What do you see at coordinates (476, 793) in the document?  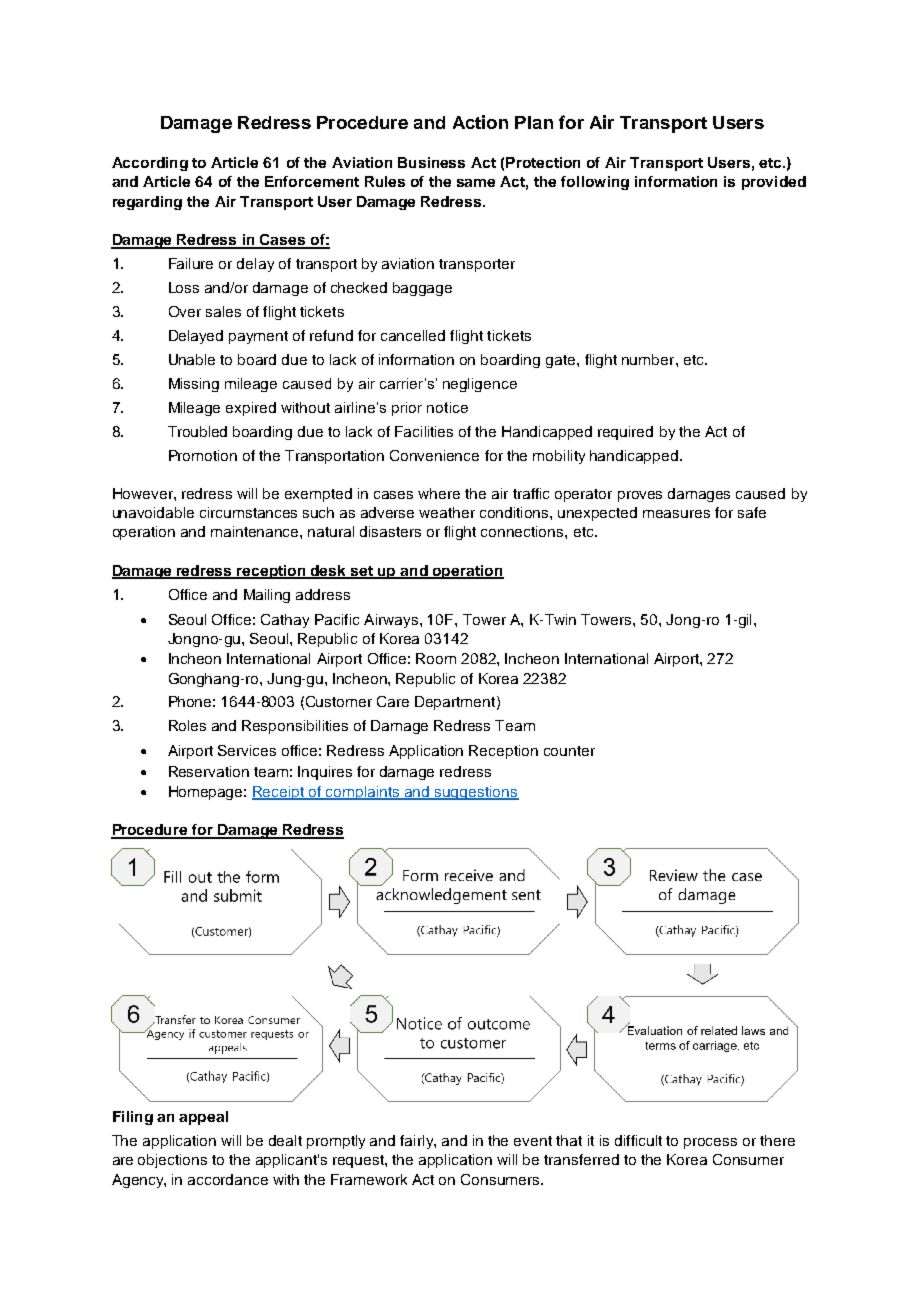 I see `suggestions` at bounding box center [476, 793].
